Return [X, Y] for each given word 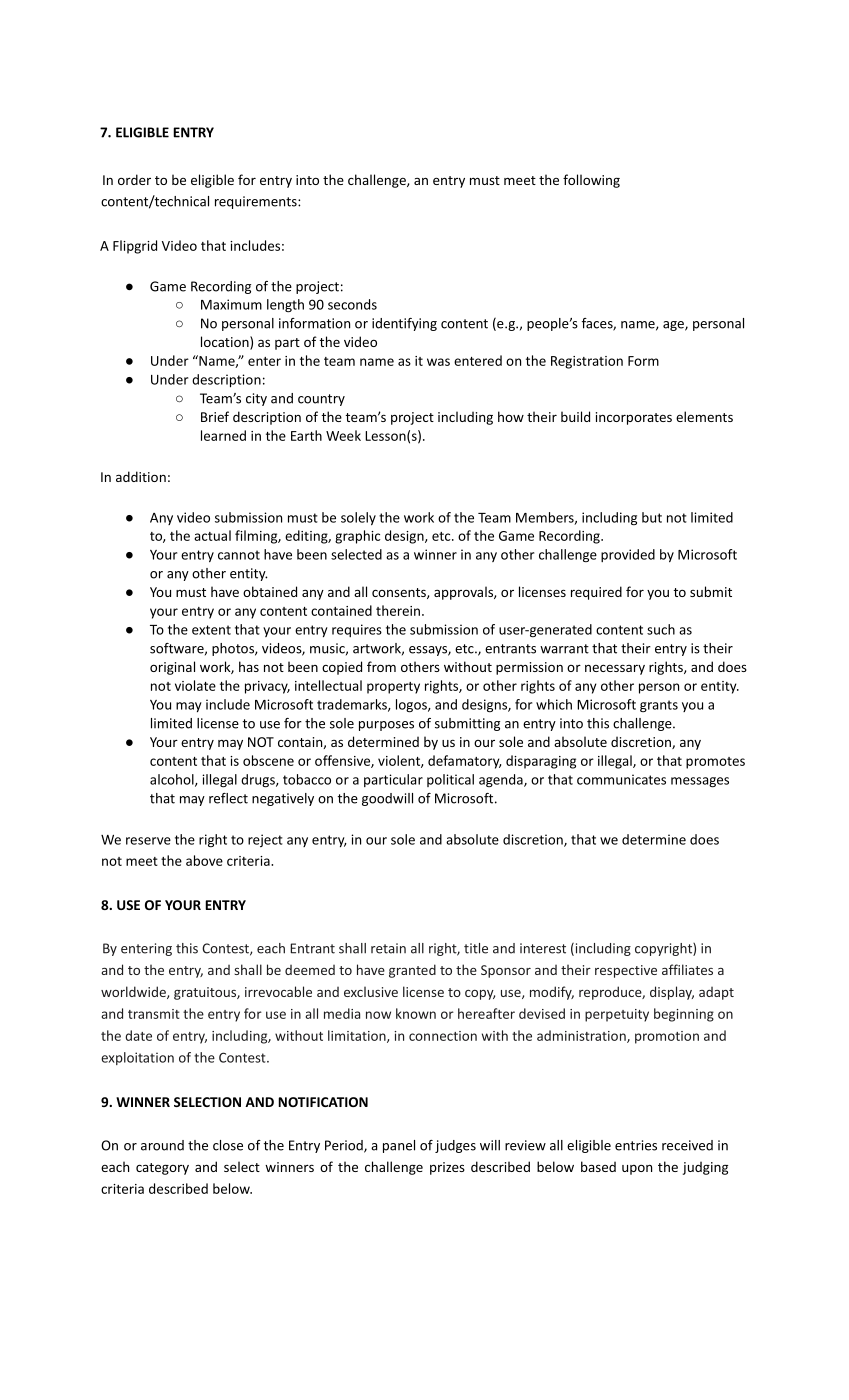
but [652, 517]
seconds [352, 304]
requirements [257, 202]
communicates [621, 779]
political [450, 780]
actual [212, 535]
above [204, 860]
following [591, 181]
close [228, 1145]
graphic [357, 537]
